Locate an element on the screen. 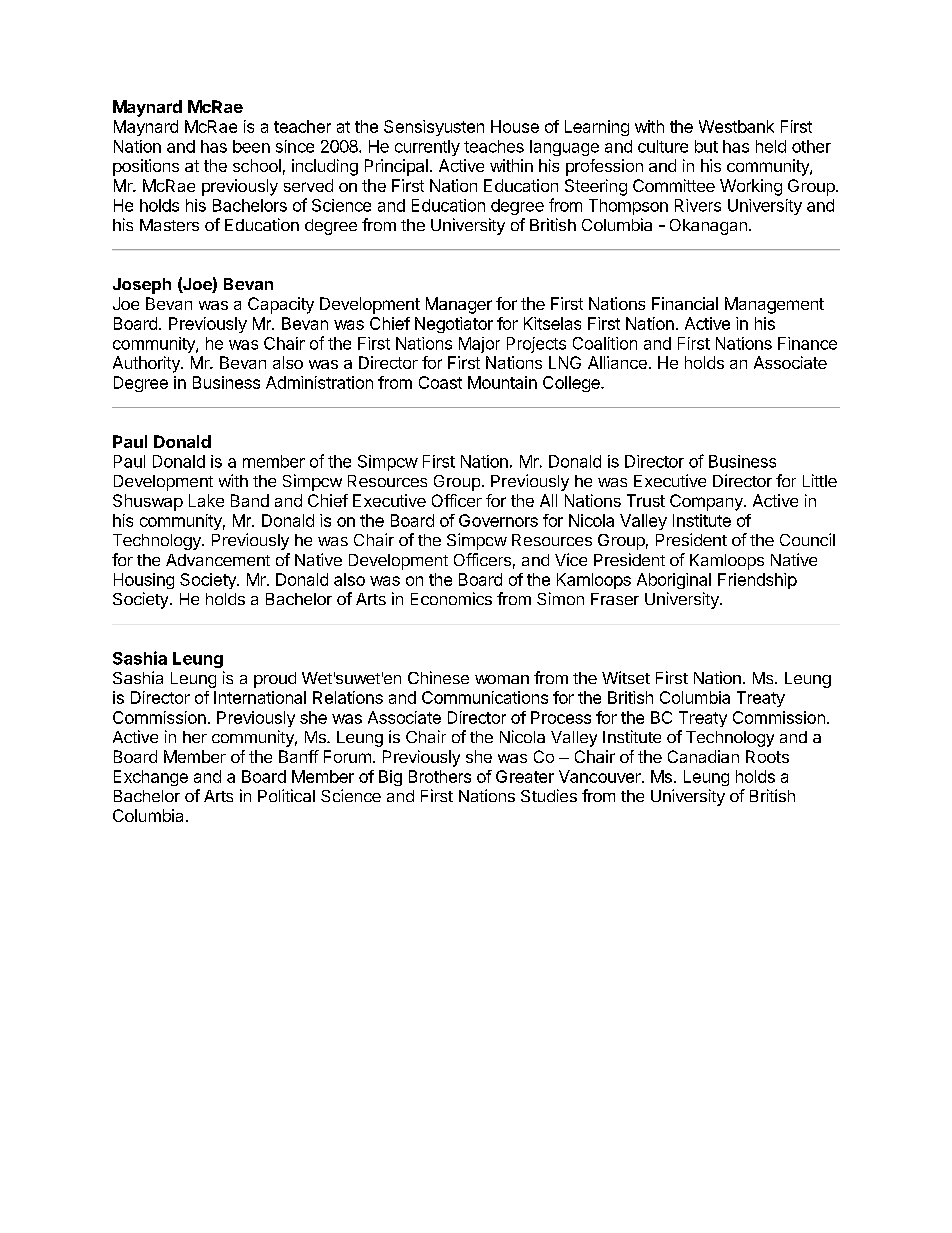 The image size is (952, 1233). Exchange is located at coordinates (151, 778).
